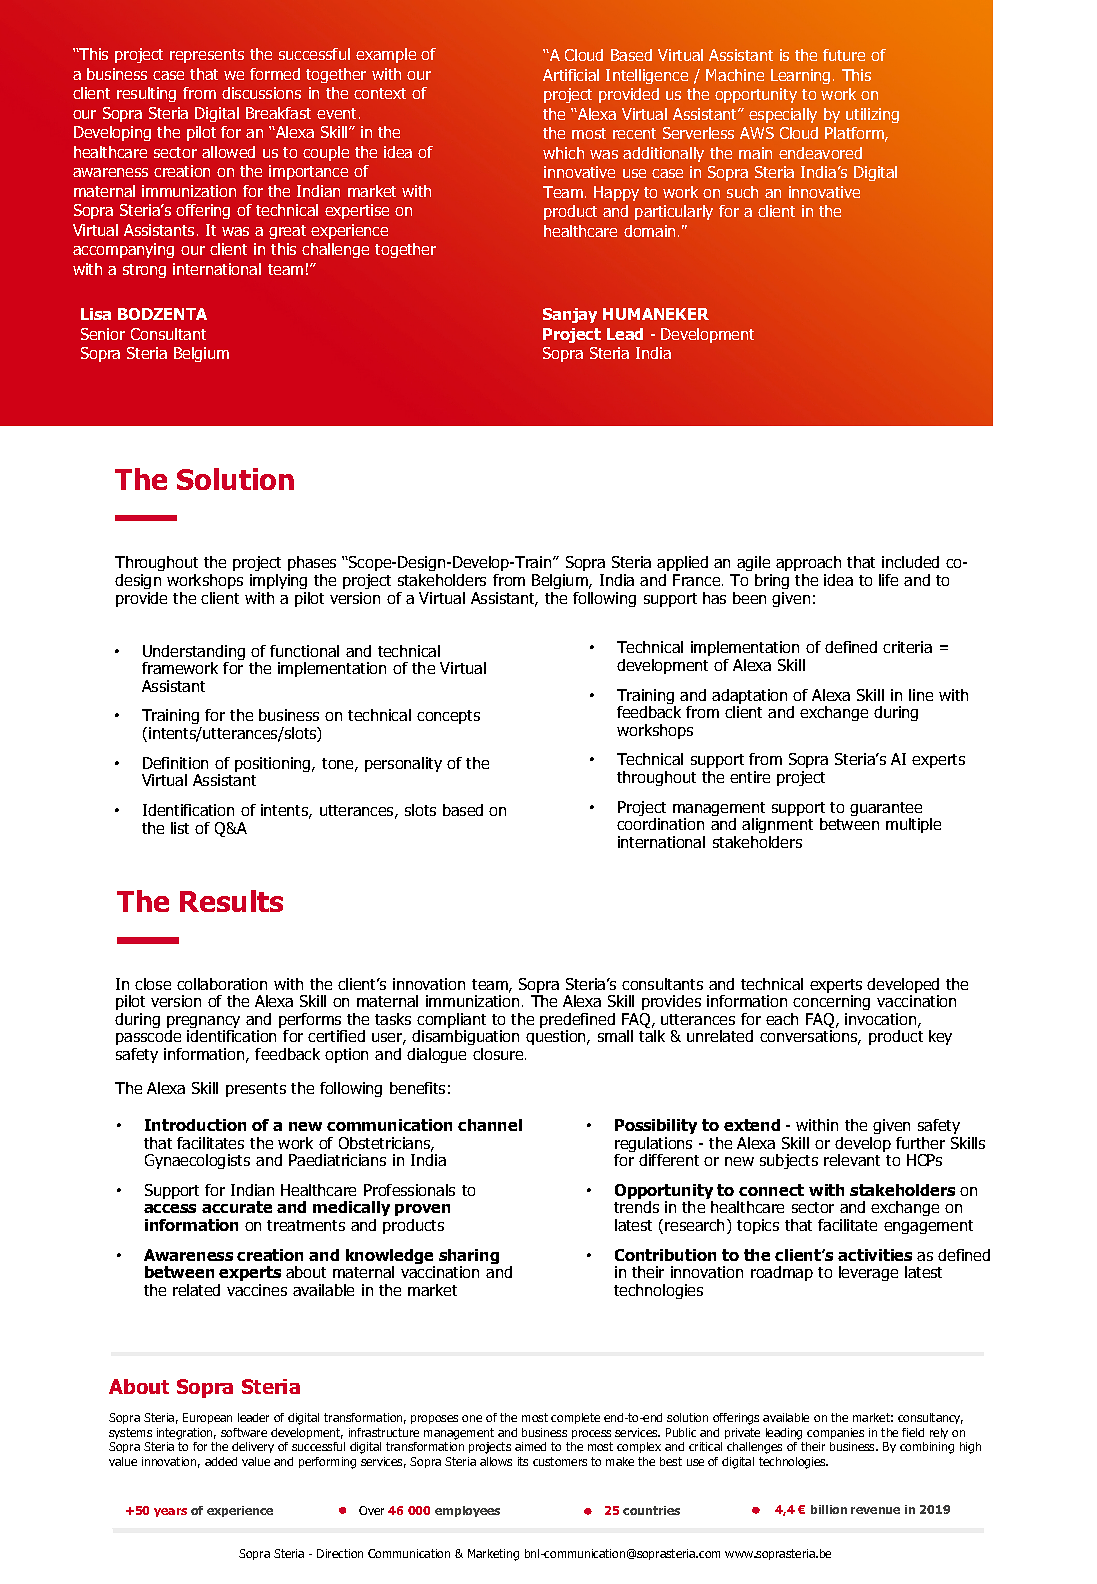 This image has height=1584, width=1097. I want to click on guarantee, so click(886, 810).
